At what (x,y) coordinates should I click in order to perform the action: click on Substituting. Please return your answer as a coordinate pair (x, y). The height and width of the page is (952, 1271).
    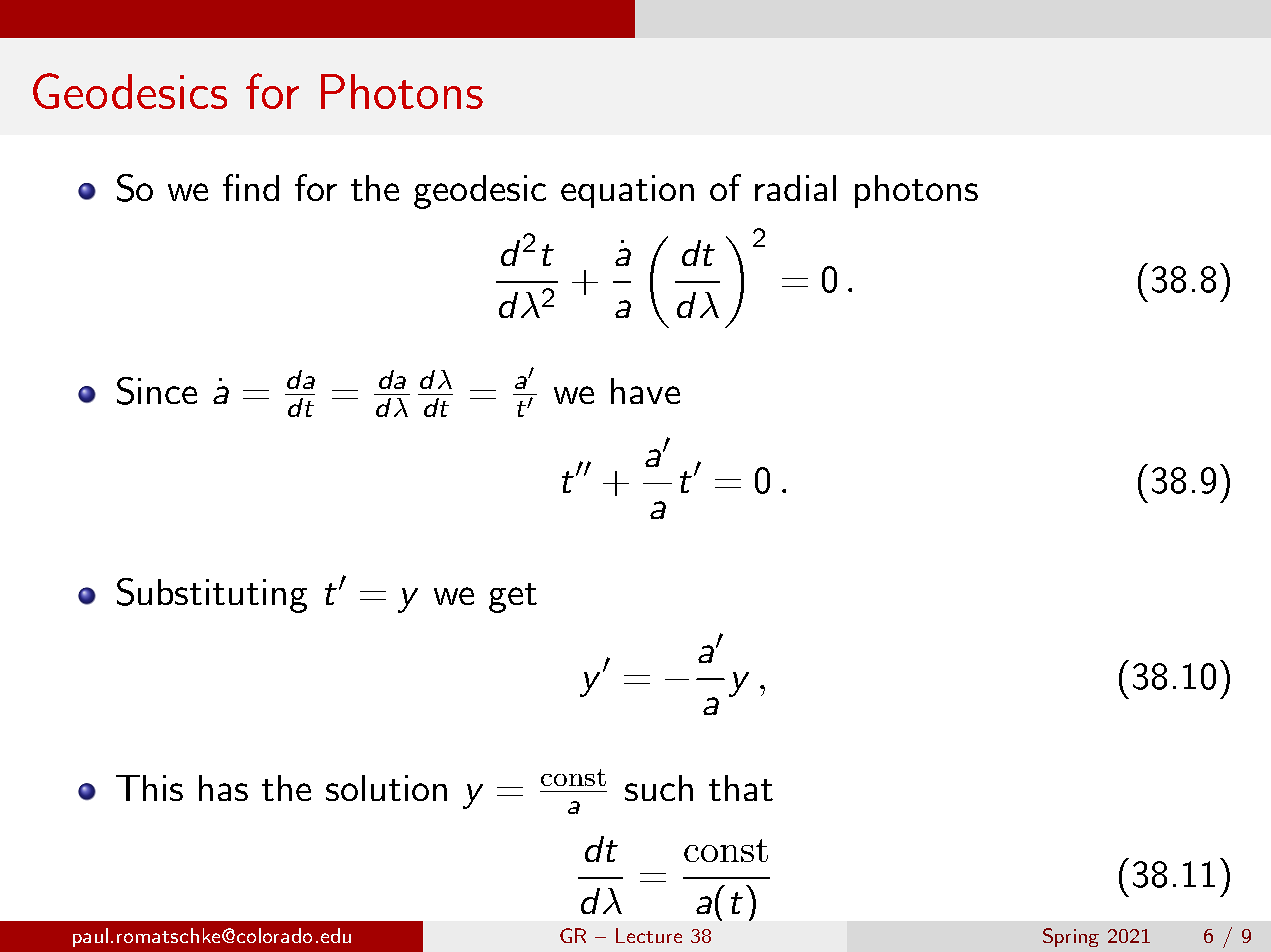
    Looking at the image, I should click on (212, 595).
